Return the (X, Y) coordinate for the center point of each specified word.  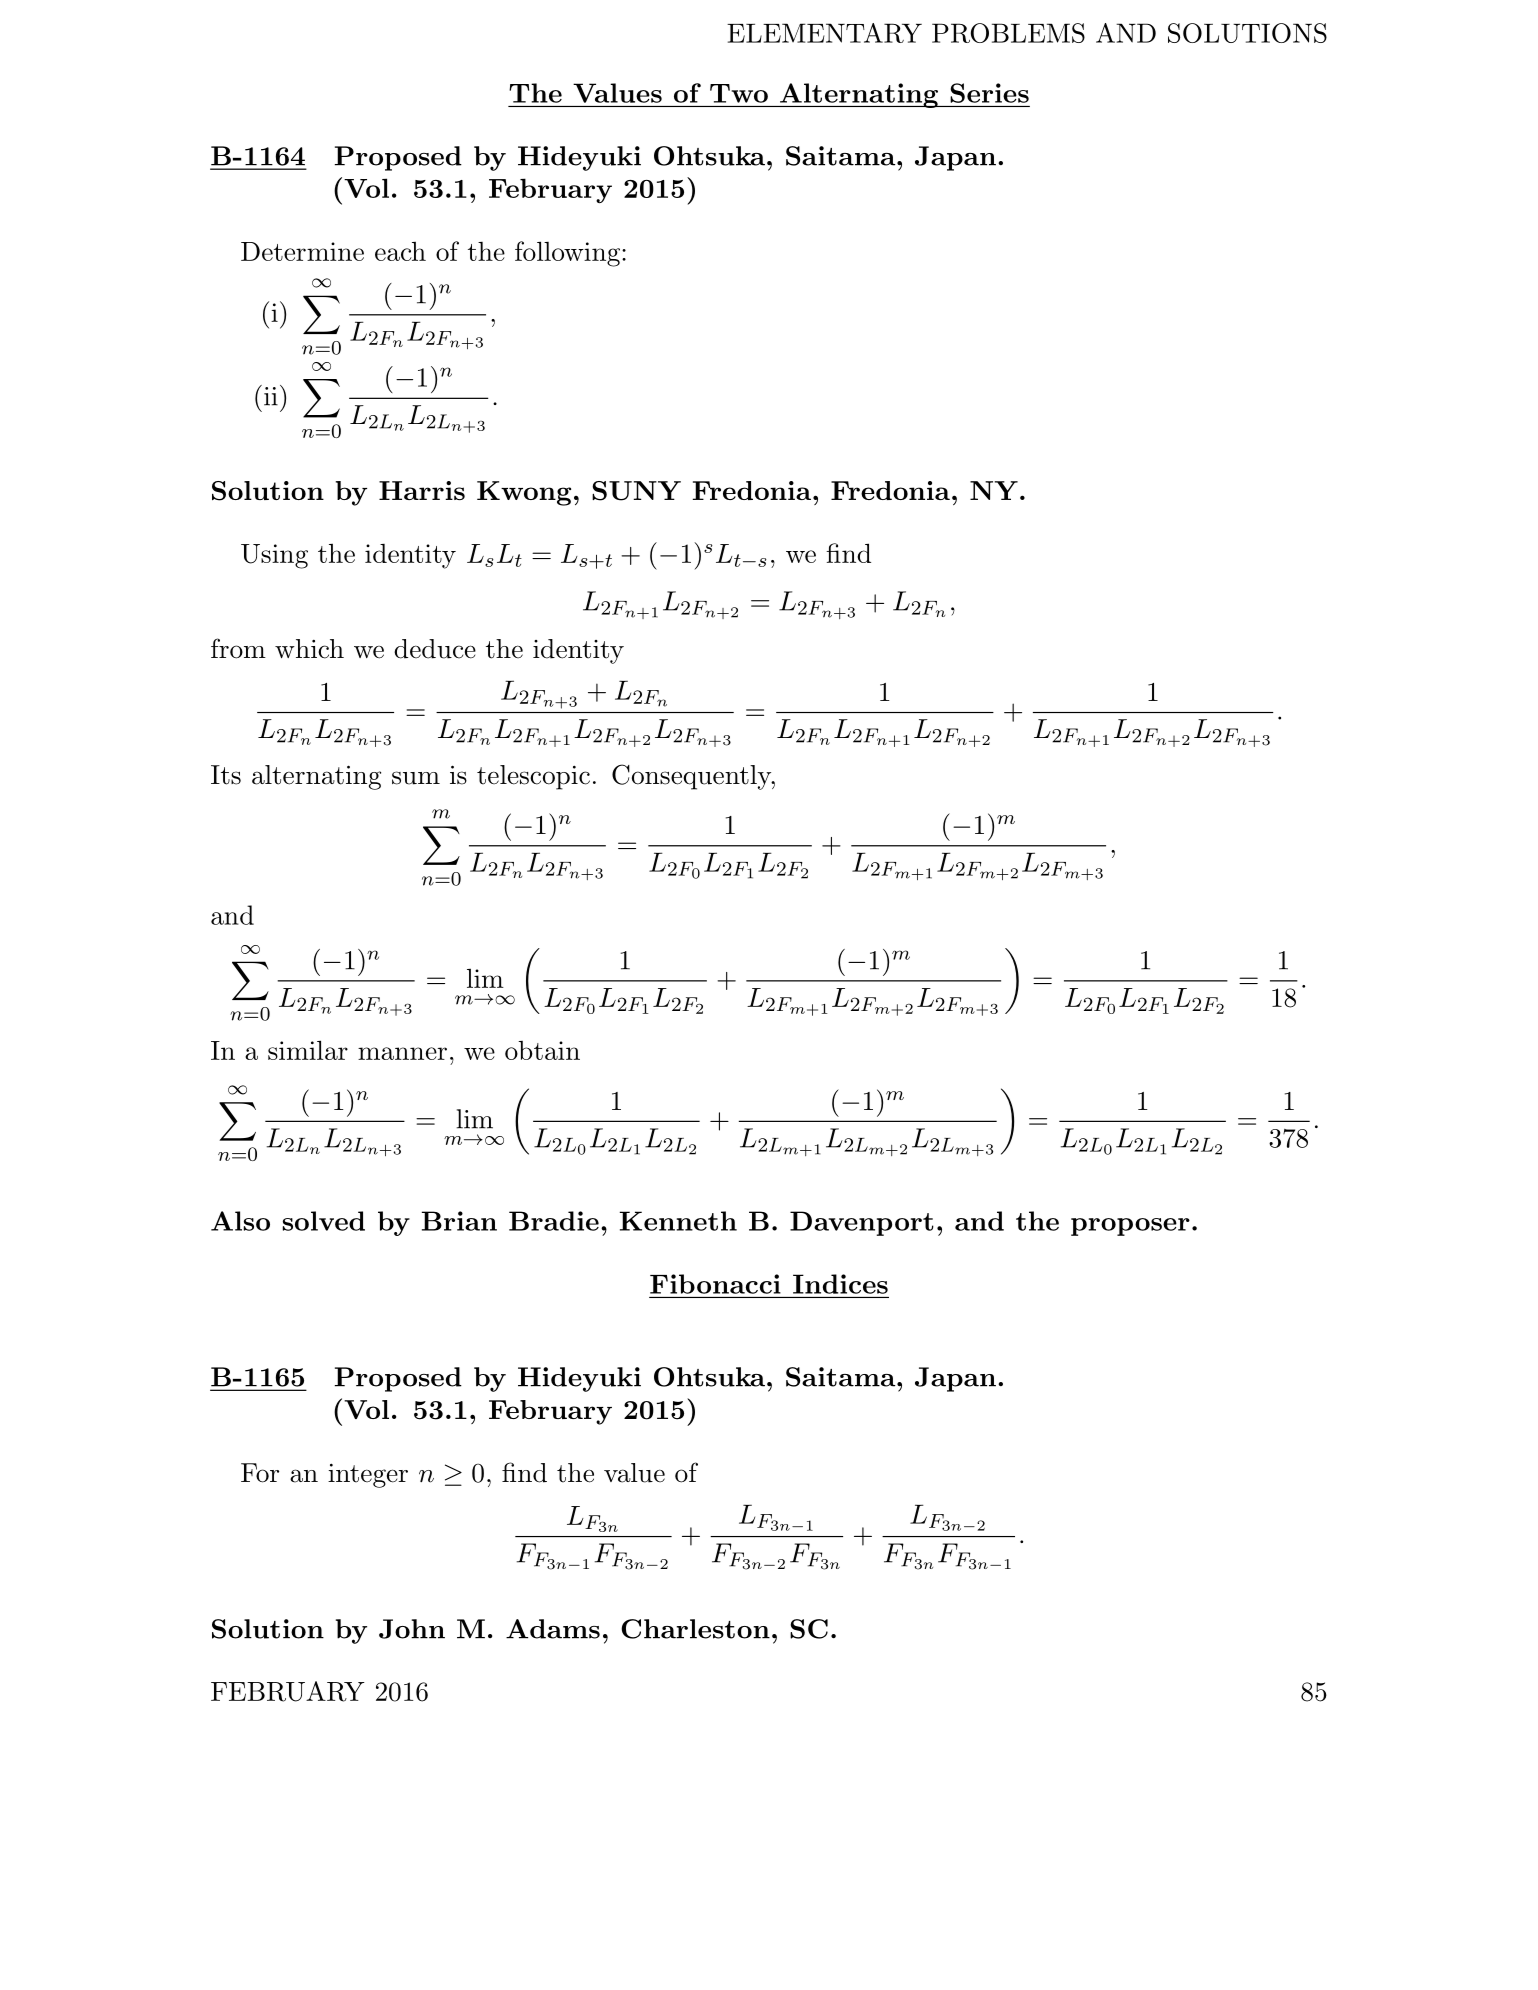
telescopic (533, 777)
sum (416, 778)
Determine (302, 251)
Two (739, 93)
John (412, 1629)
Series (989, 93)
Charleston (695, 1629)
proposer (1130, 1227)
